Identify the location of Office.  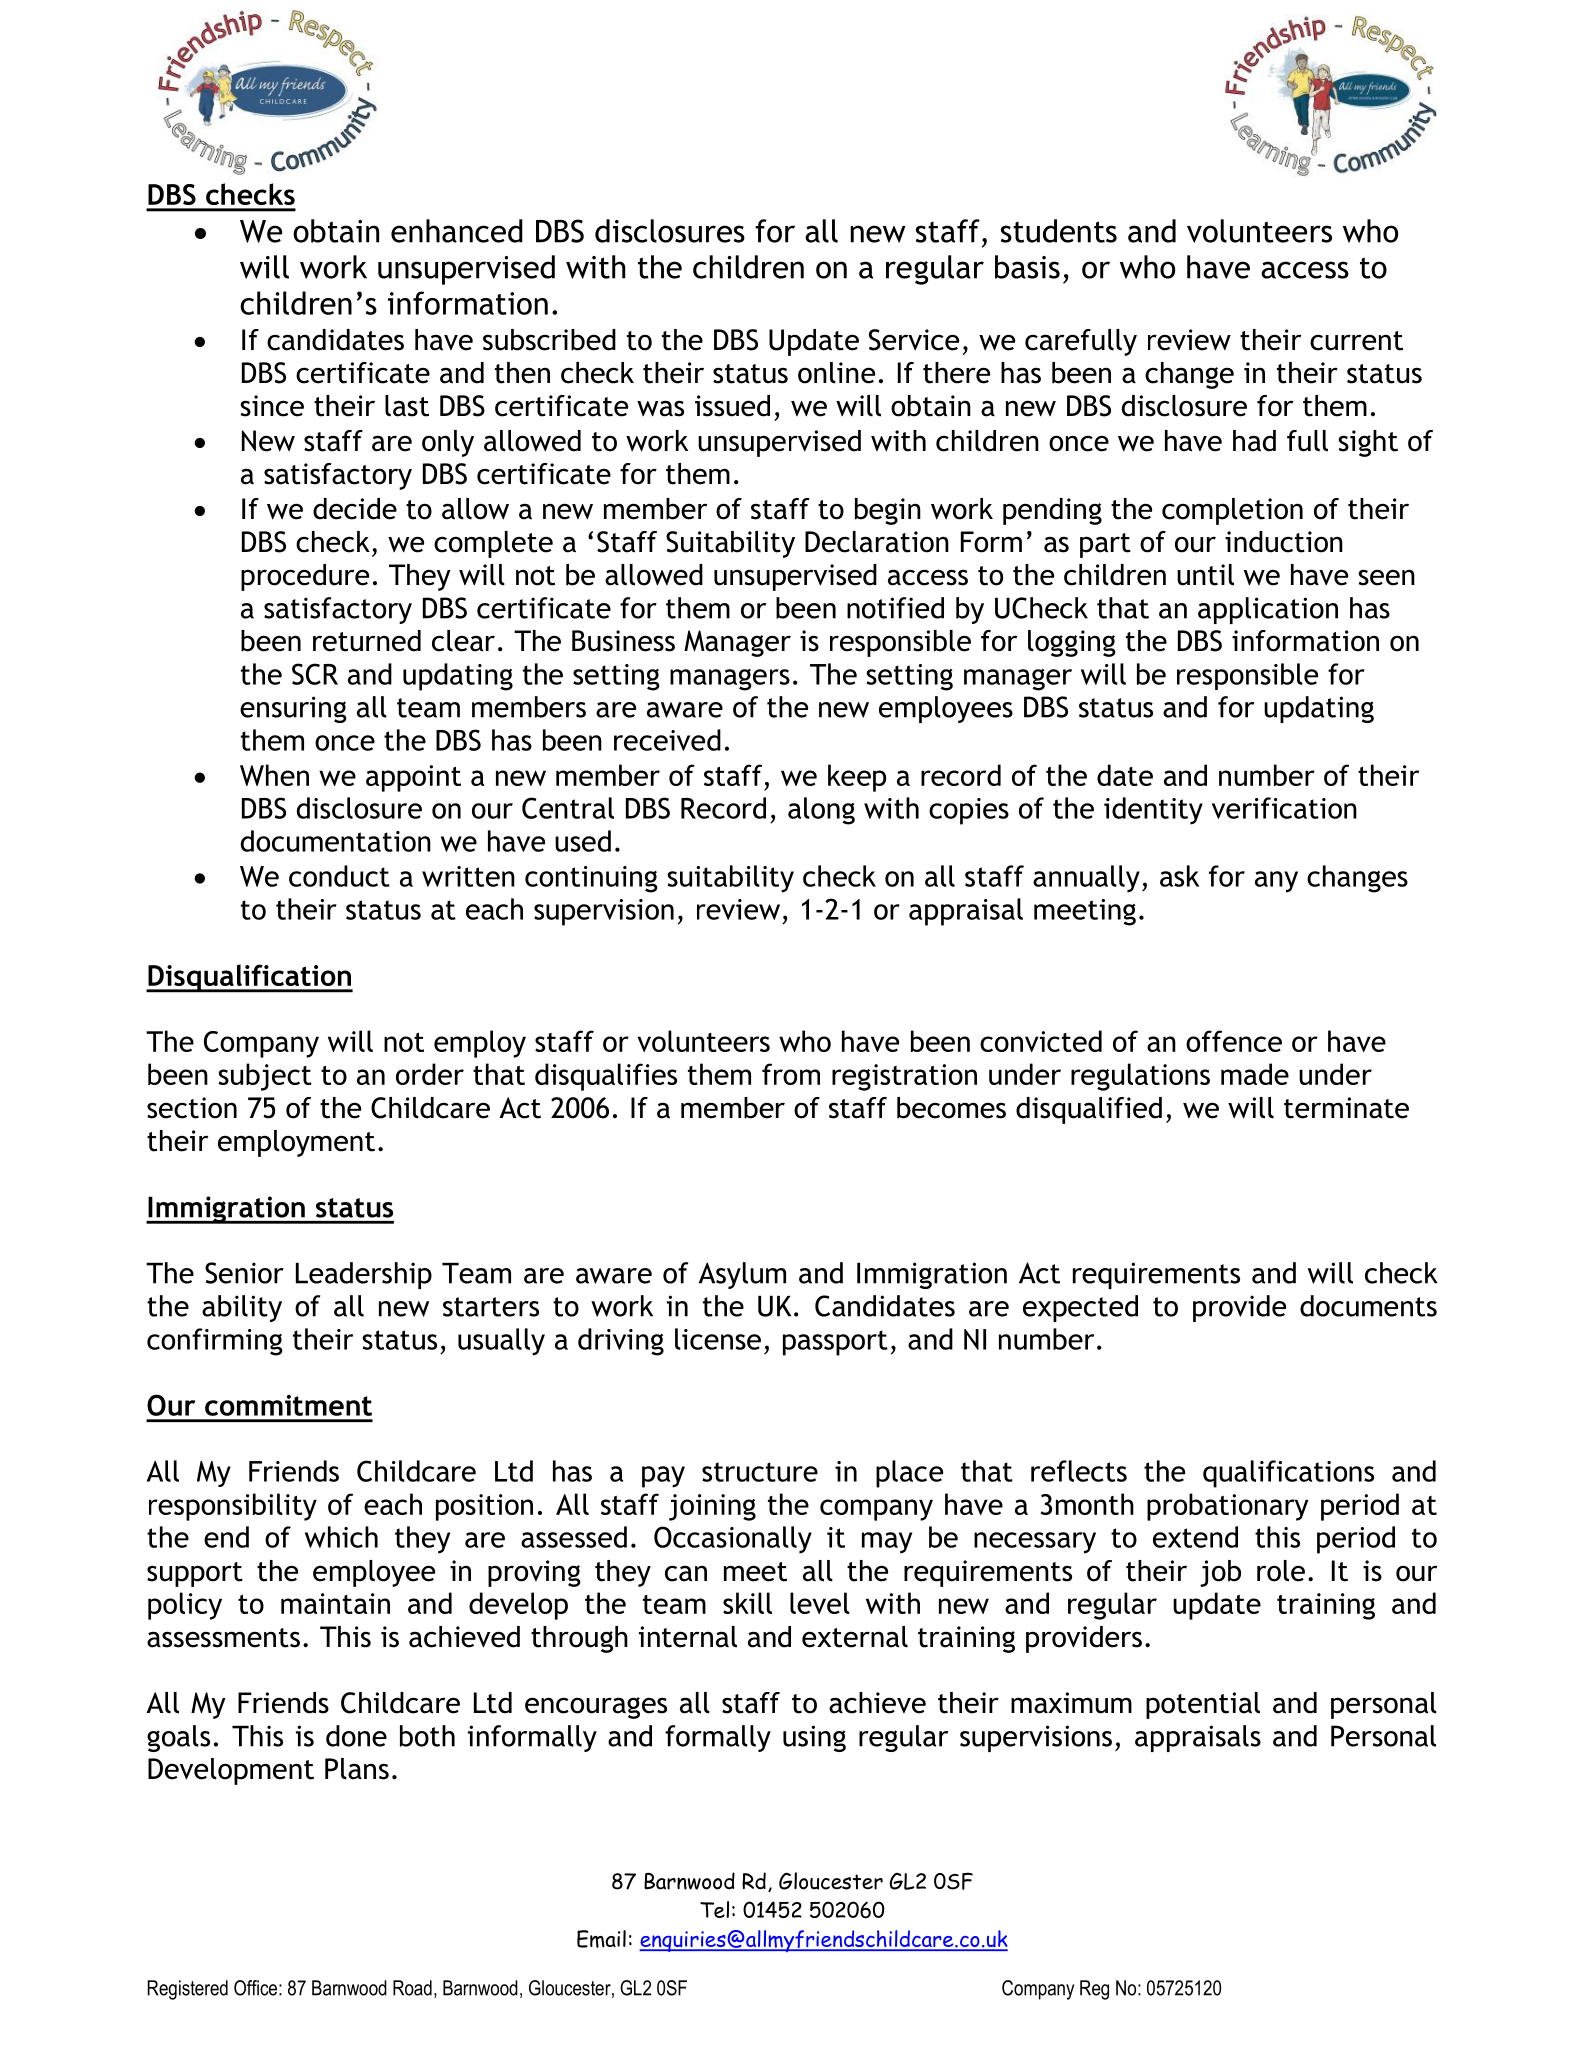
(255, 1988).
